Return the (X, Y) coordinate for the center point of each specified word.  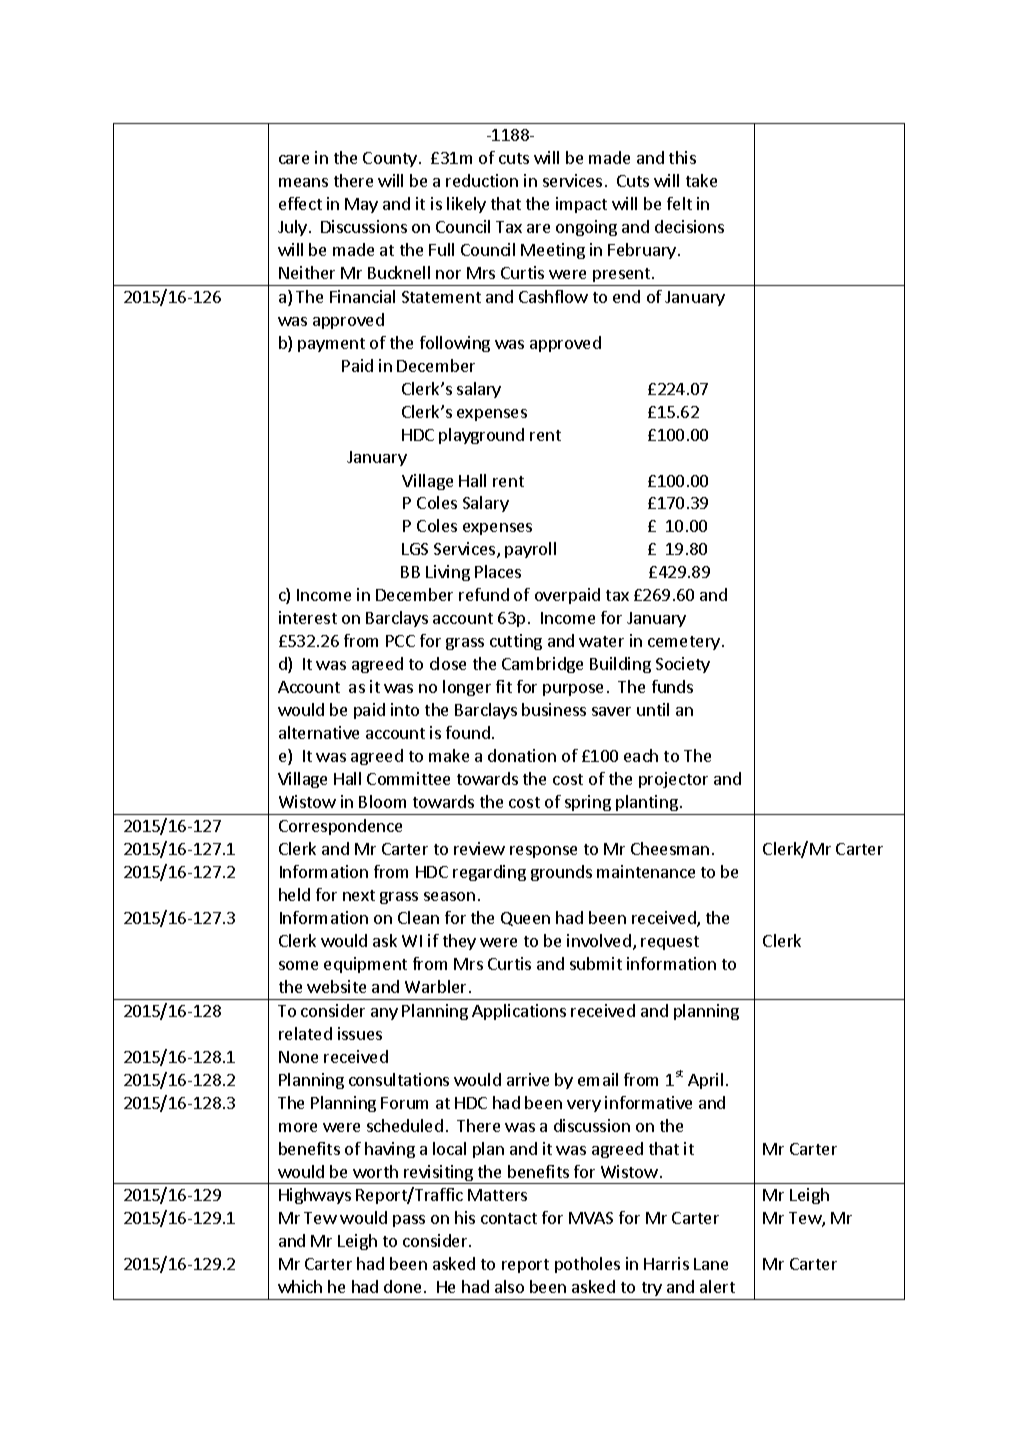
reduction (482, 180)
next (359, 895)
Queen (525, 919)
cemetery (685, 643)
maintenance (646, 871)
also (509, 1286)
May (361, 205)
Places (498, 571)
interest (308, 617)
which (300, 1286)
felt (679, 203)
